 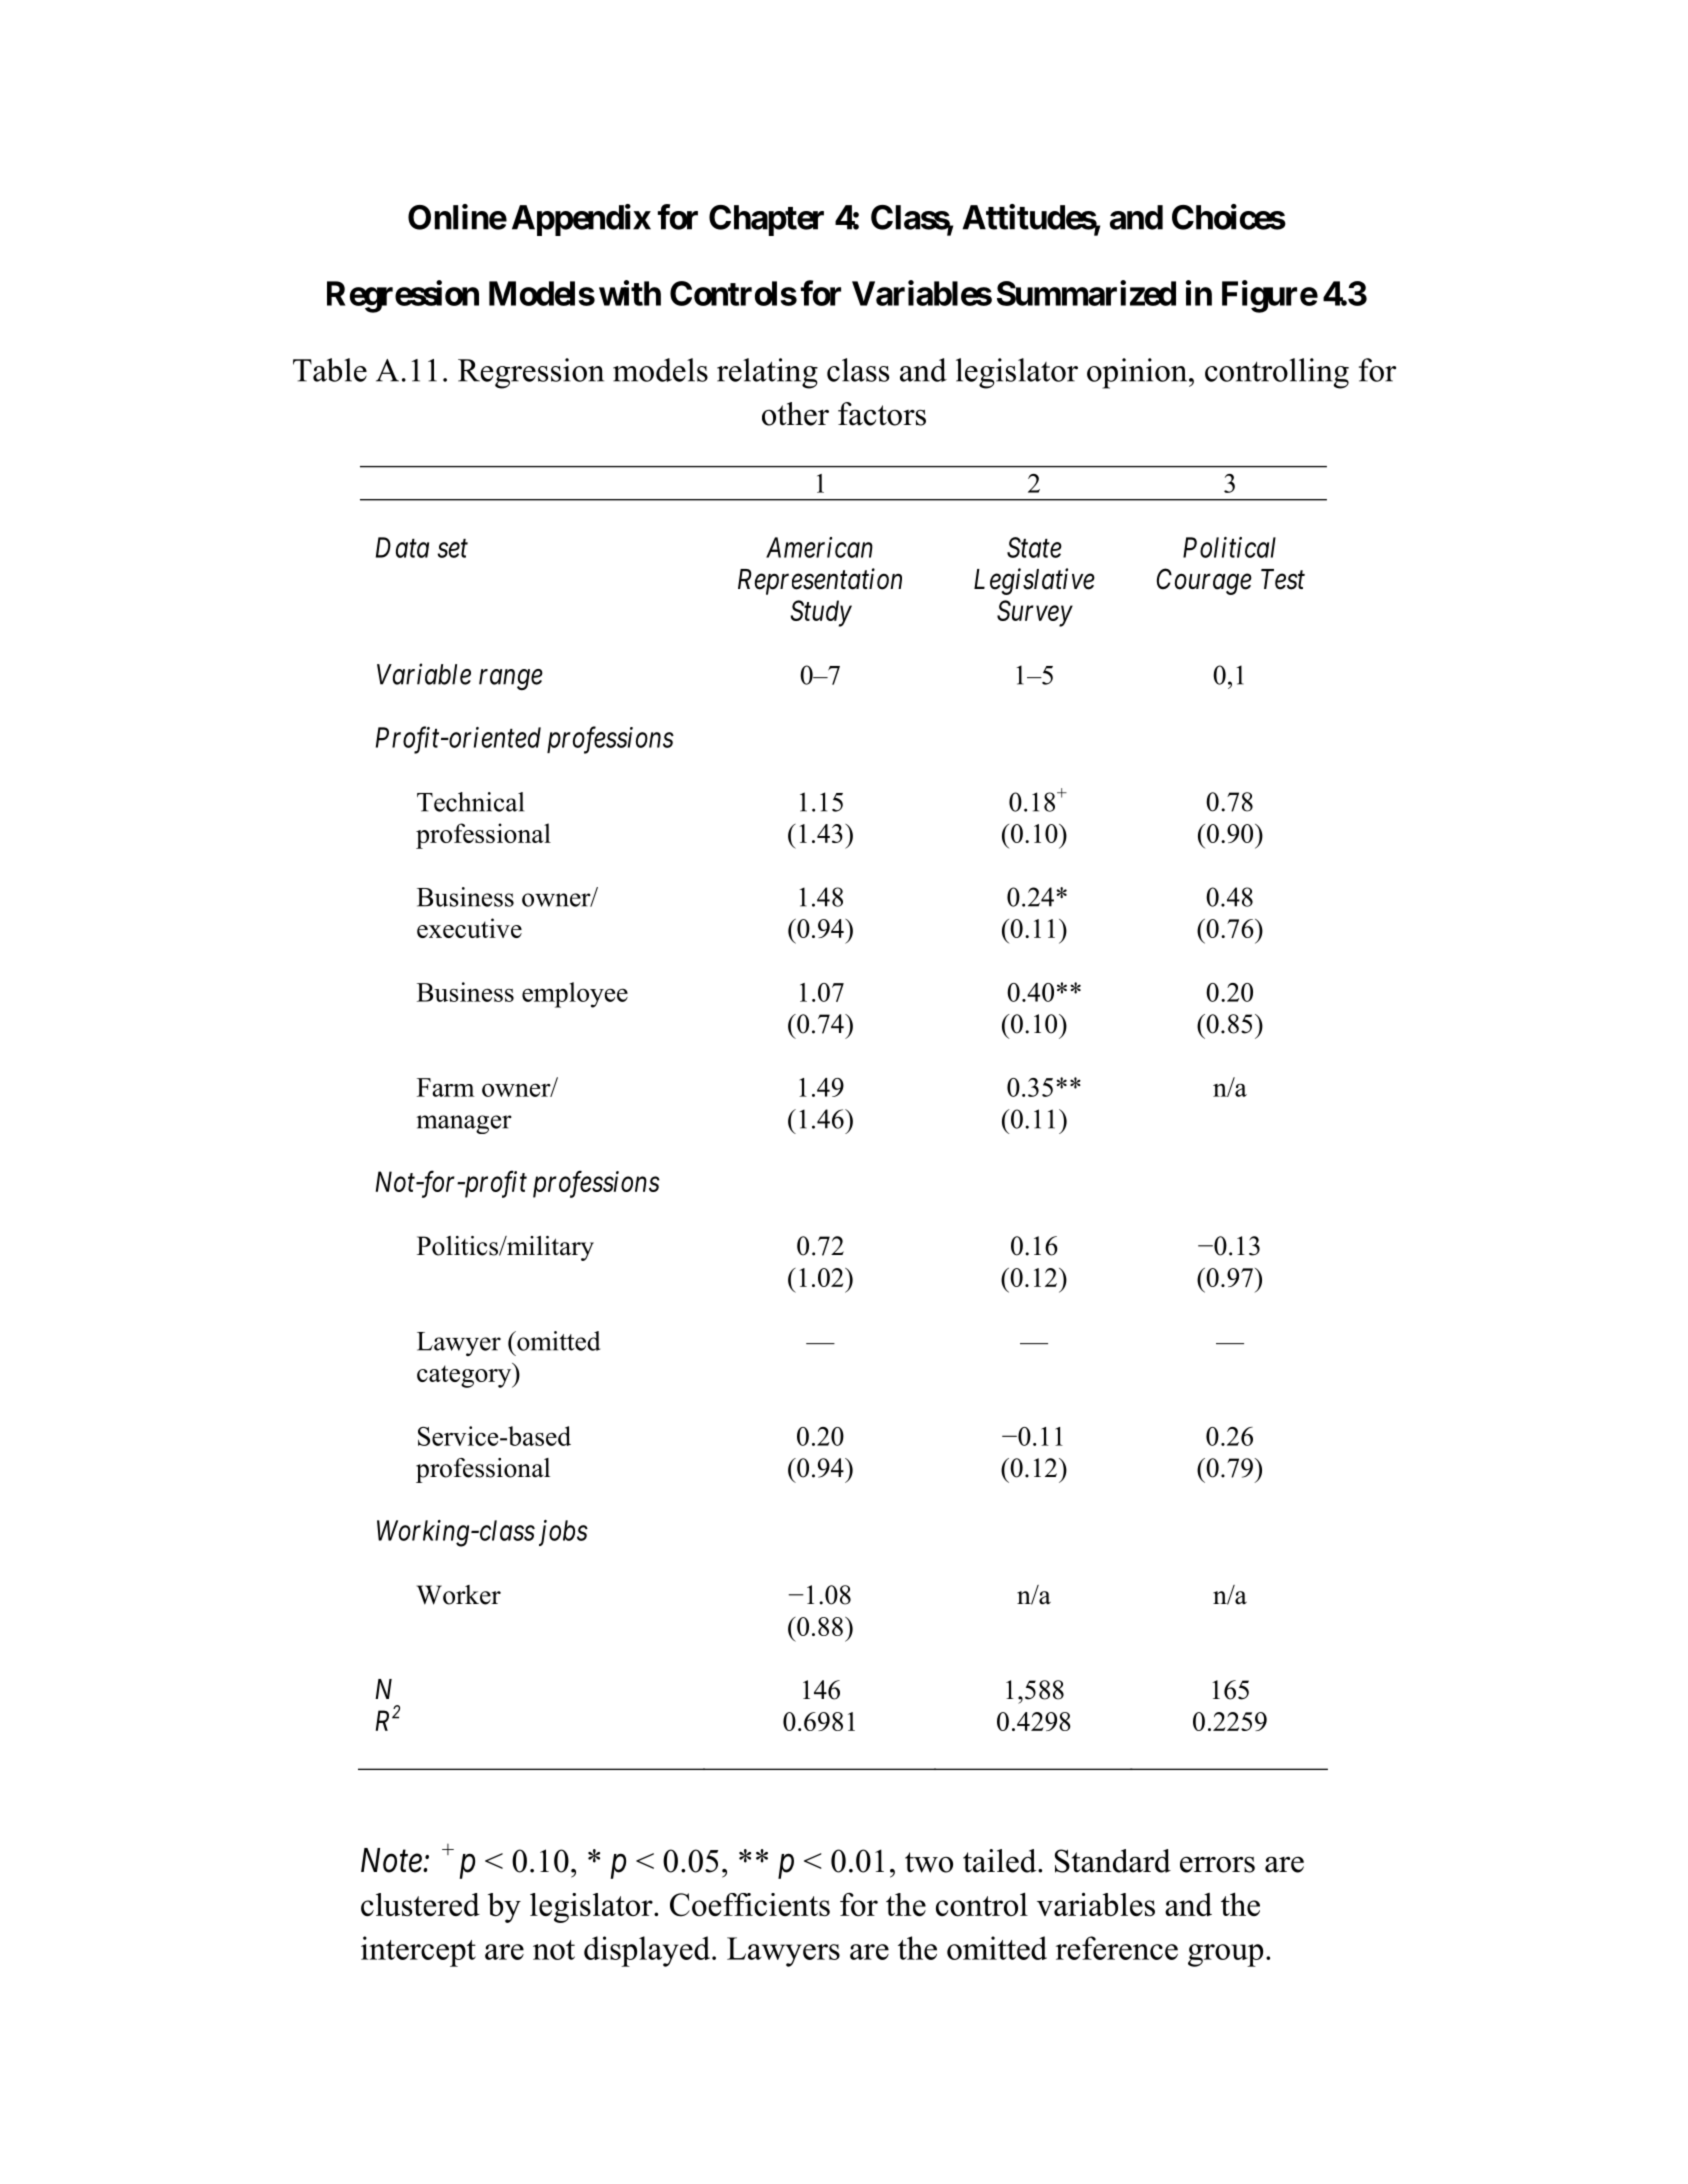 I want to click on Farm, so click(x=445, y=1087).
